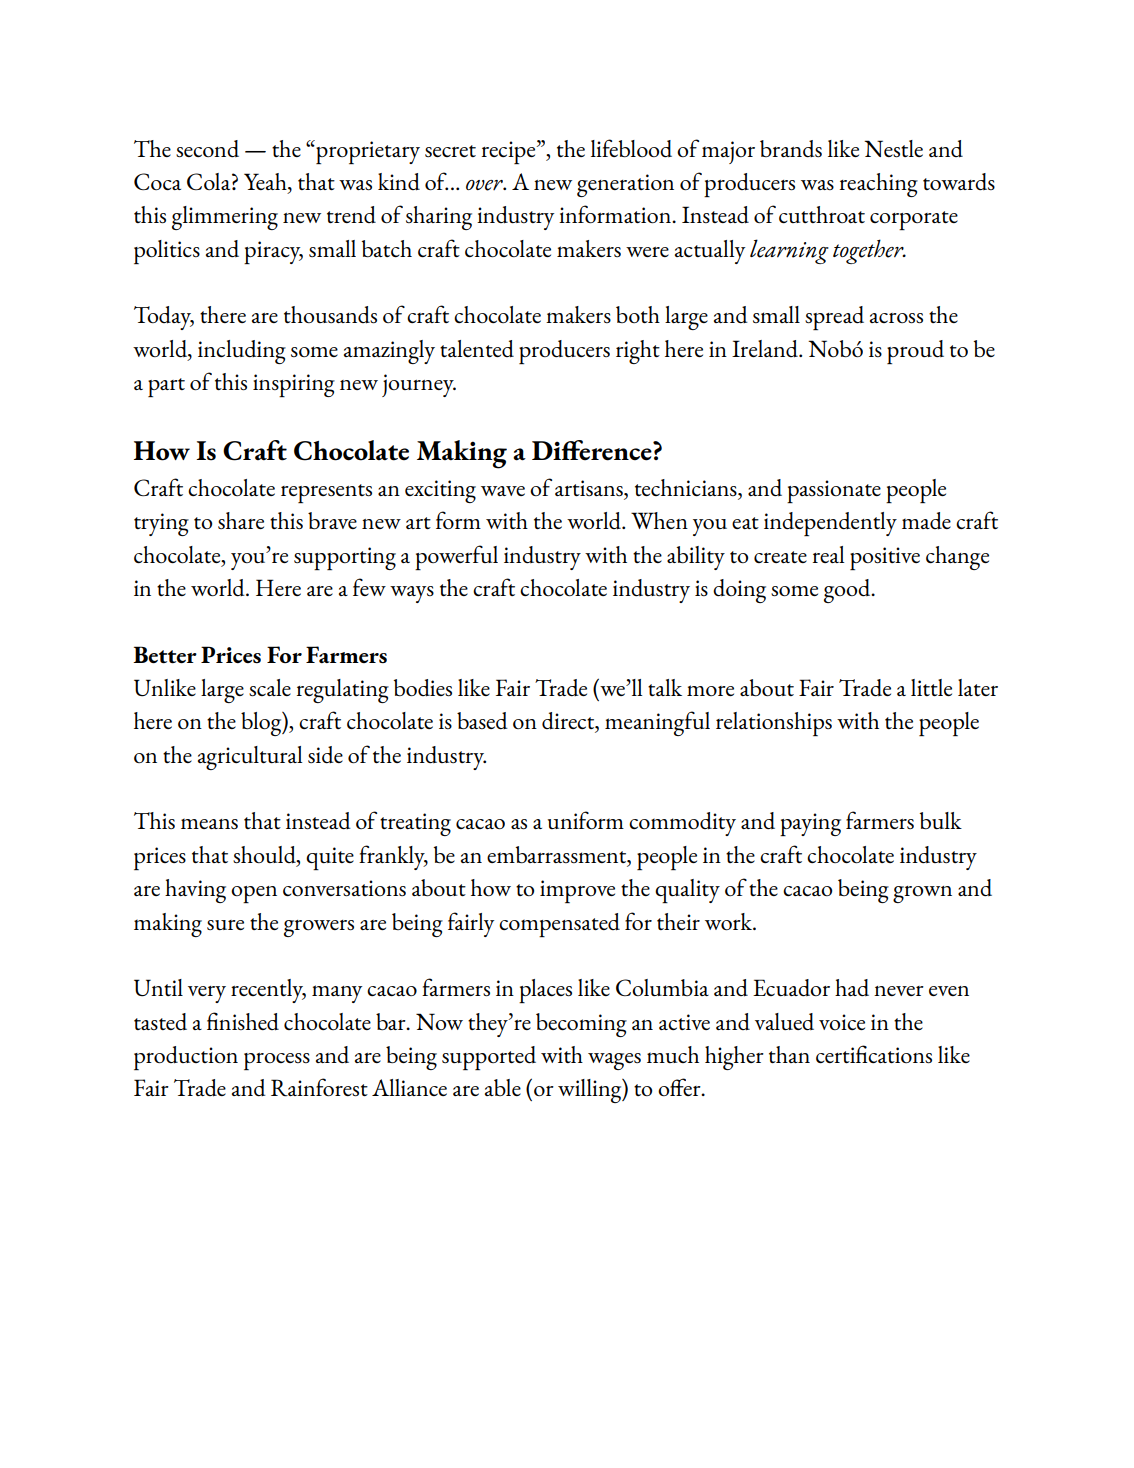  Describe the element at coordinates (294, 385) in the screenshot. I see `inspiring` at that location.
